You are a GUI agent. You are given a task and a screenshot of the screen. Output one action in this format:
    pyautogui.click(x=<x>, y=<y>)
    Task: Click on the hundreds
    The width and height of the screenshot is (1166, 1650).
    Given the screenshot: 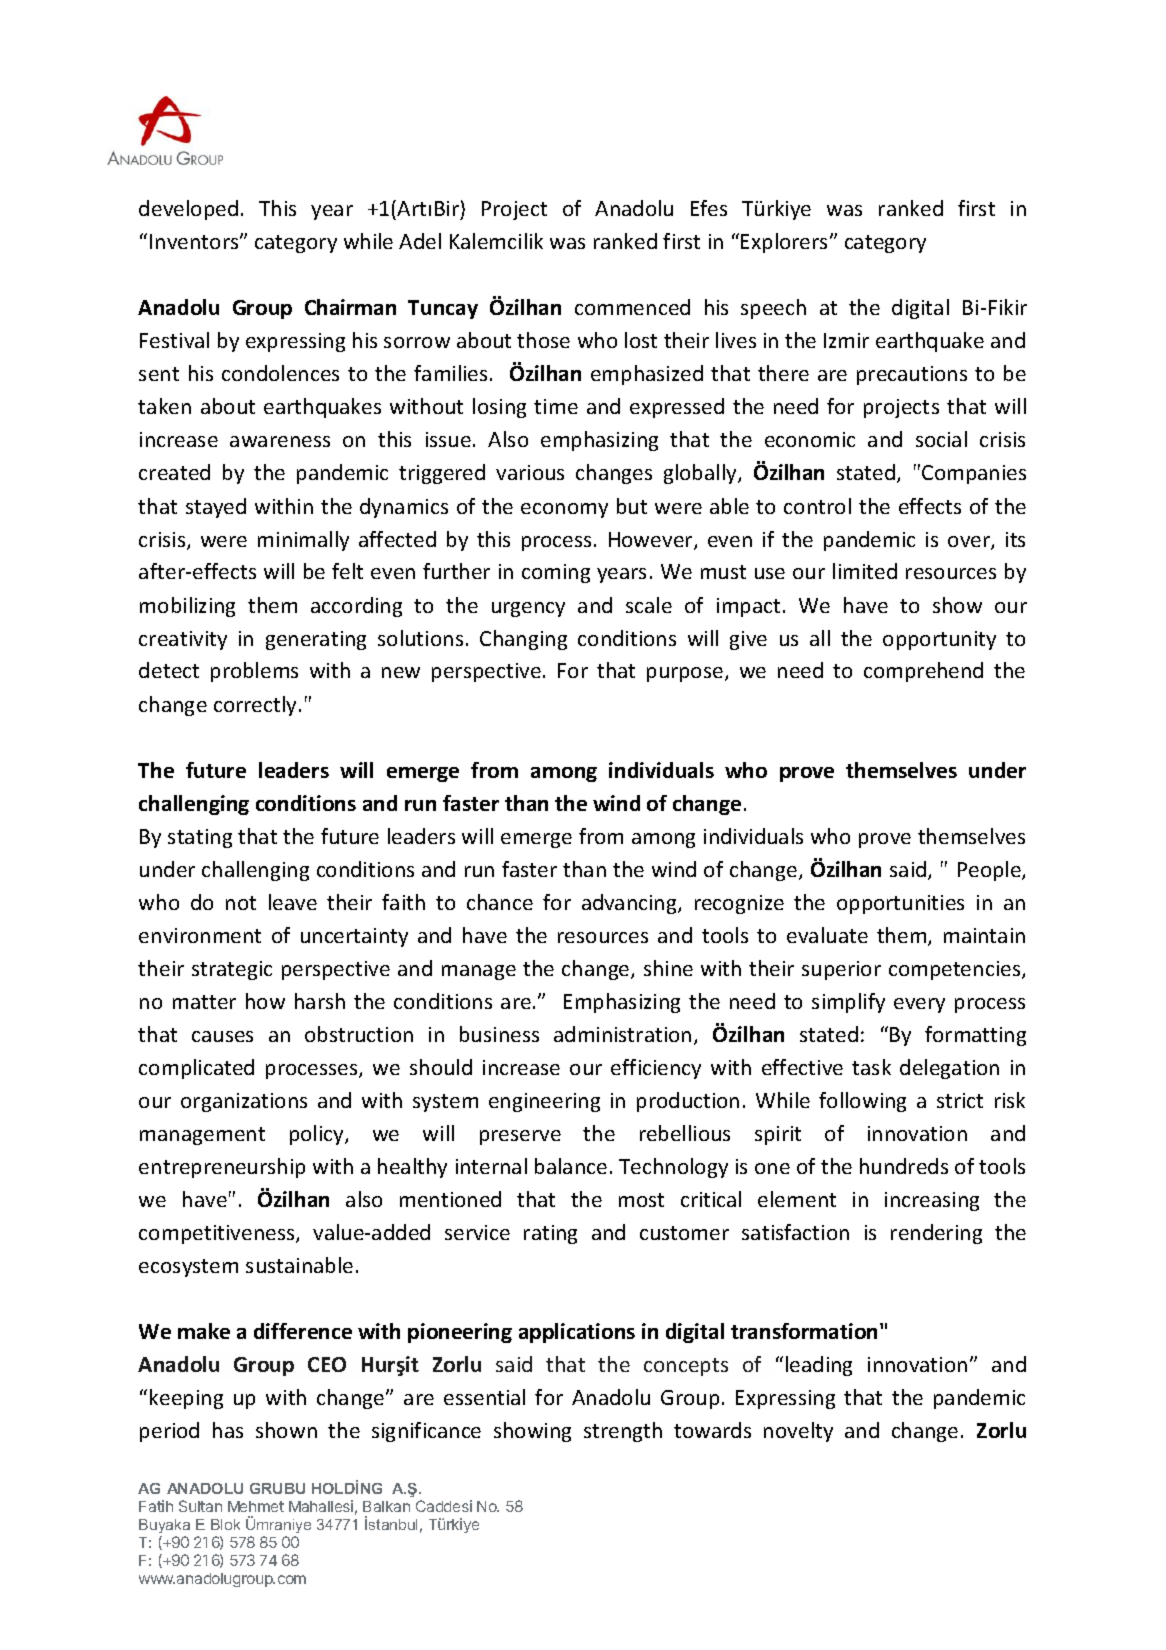 What is the action you would take?
    pyautogui.click(x=904, y=1166)
